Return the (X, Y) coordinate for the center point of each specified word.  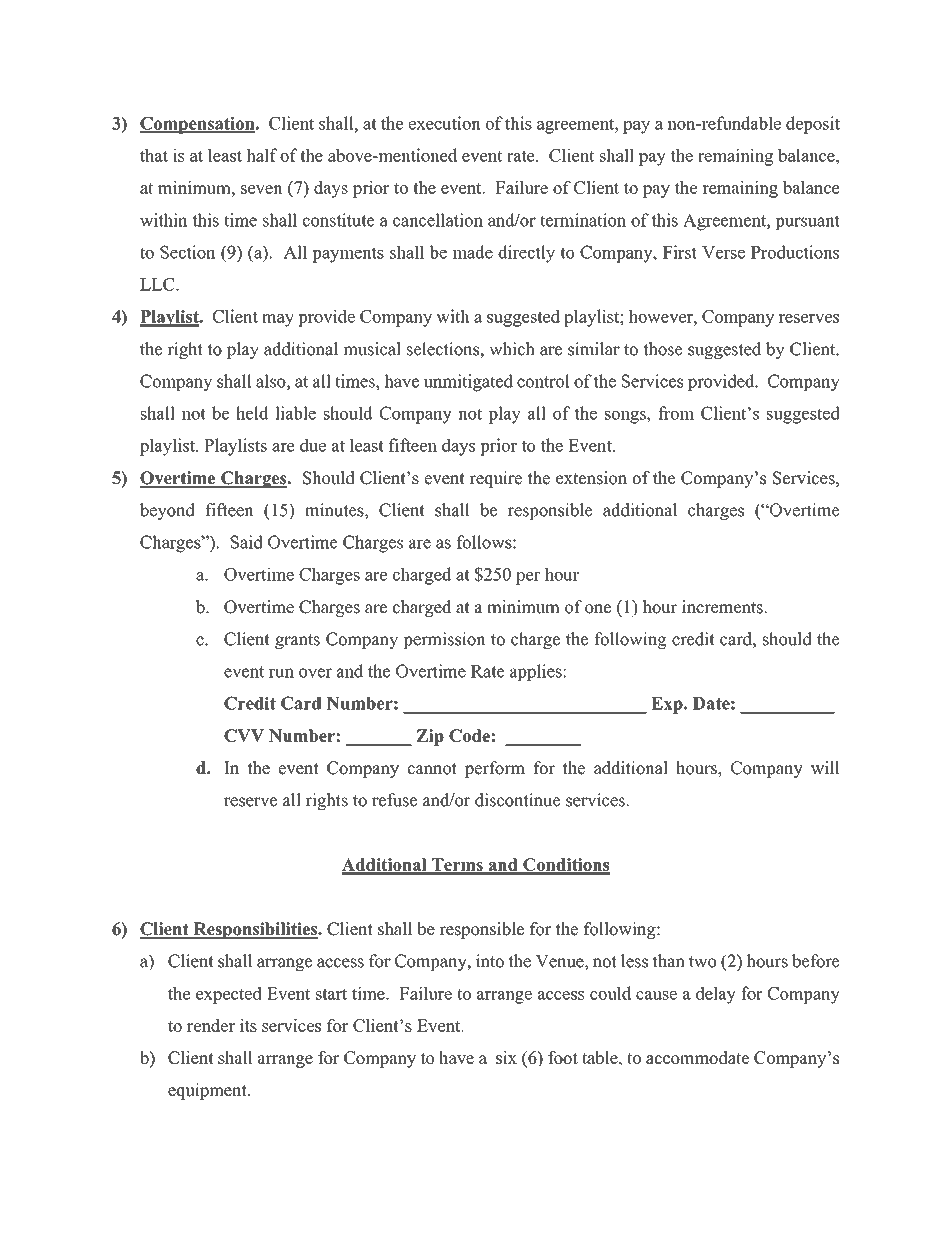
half (262, 155)
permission (444, 640)
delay (716, 995)
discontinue (518, 800)
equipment (208, 1091)
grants (297, 641)
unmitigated (468, 383)
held (252, 413)
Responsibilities (255, 930)
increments (723, 607)
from (676, 413)
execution (445, 123)
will (825, 768)
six (506, 1057)
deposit (813, 125)
